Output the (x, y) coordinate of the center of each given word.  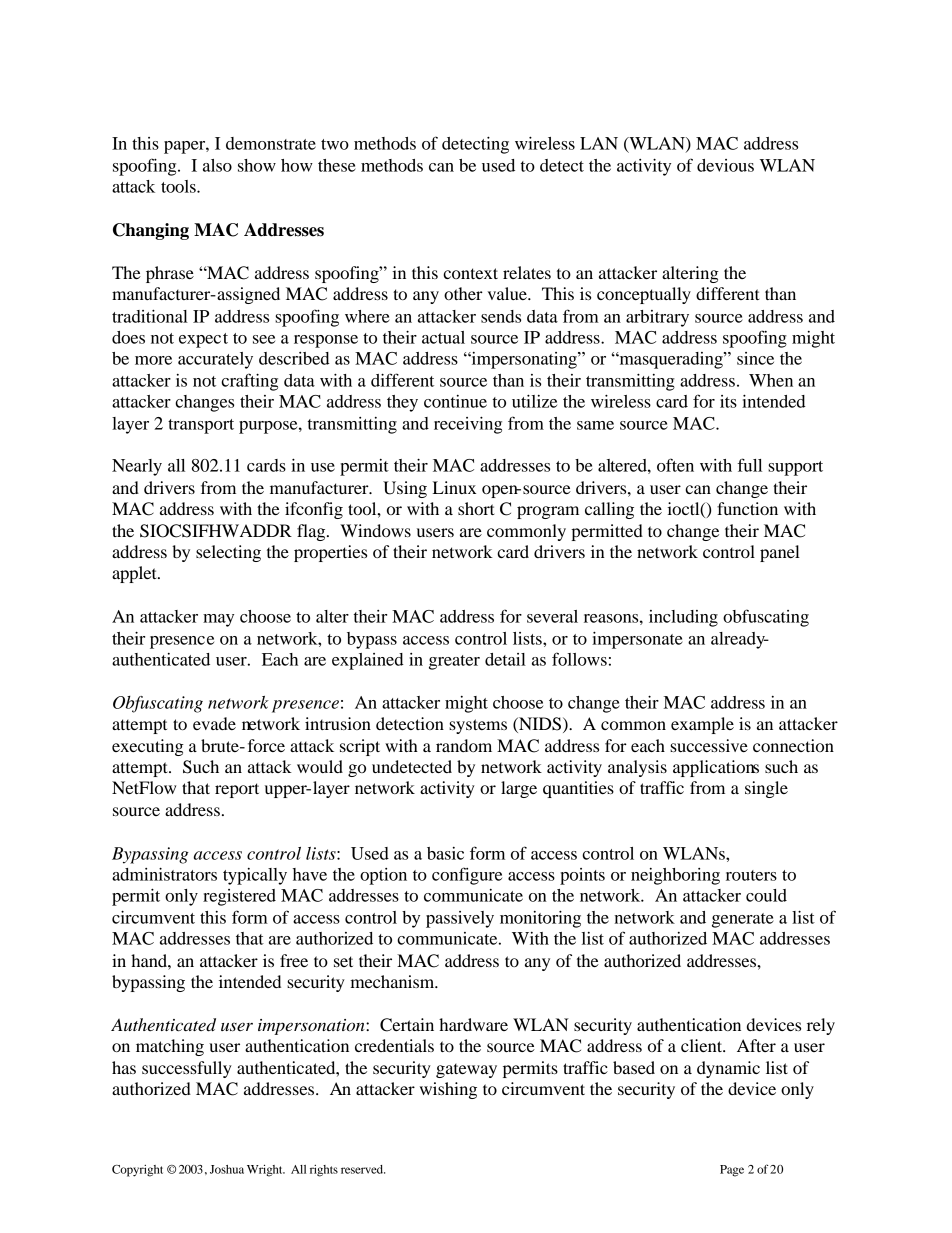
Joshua (227, 1169)
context (470, 273)
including (683, 618)
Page (732, 1171)
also (217, 165)
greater (454, 662)
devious (725, 165)
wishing (448, 1090)
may (218, 620)
